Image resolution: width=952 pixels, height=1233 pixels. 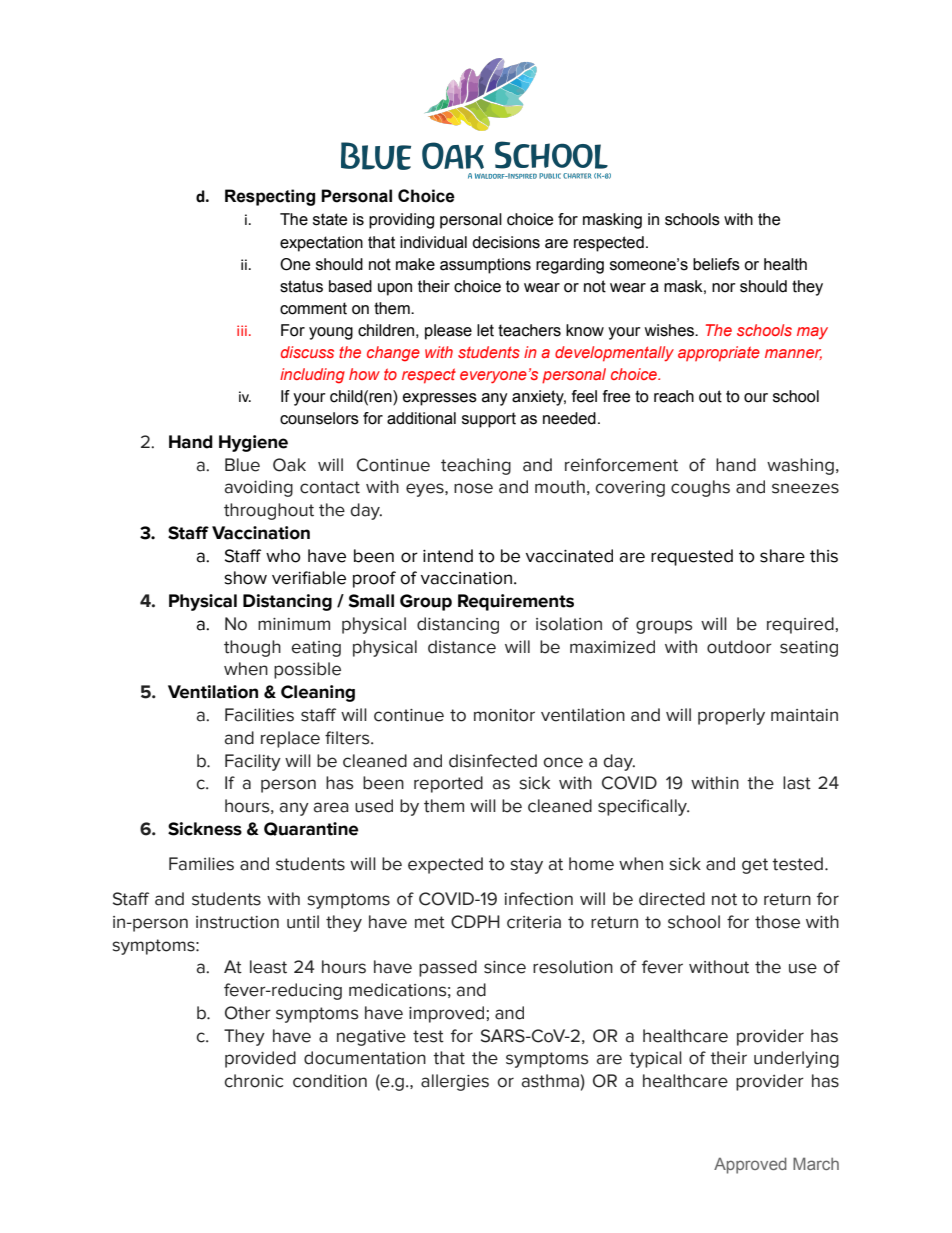 What do you see at coordinates (321, 244) in the document?
I see `expectation` at bounding box center [321, 244].
